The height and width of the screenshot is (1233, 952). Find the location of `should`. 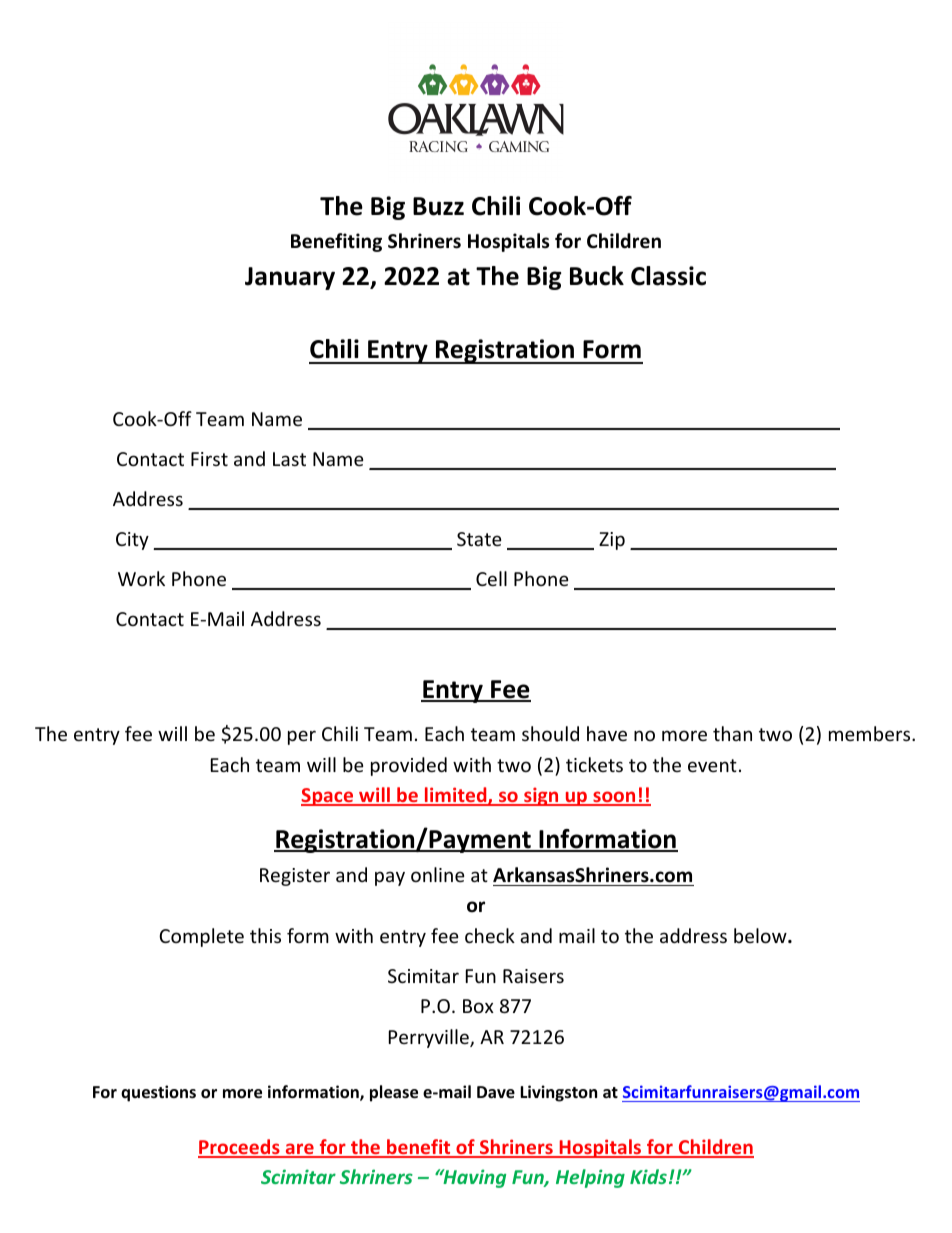

should is located at coordinates (550, 733).
